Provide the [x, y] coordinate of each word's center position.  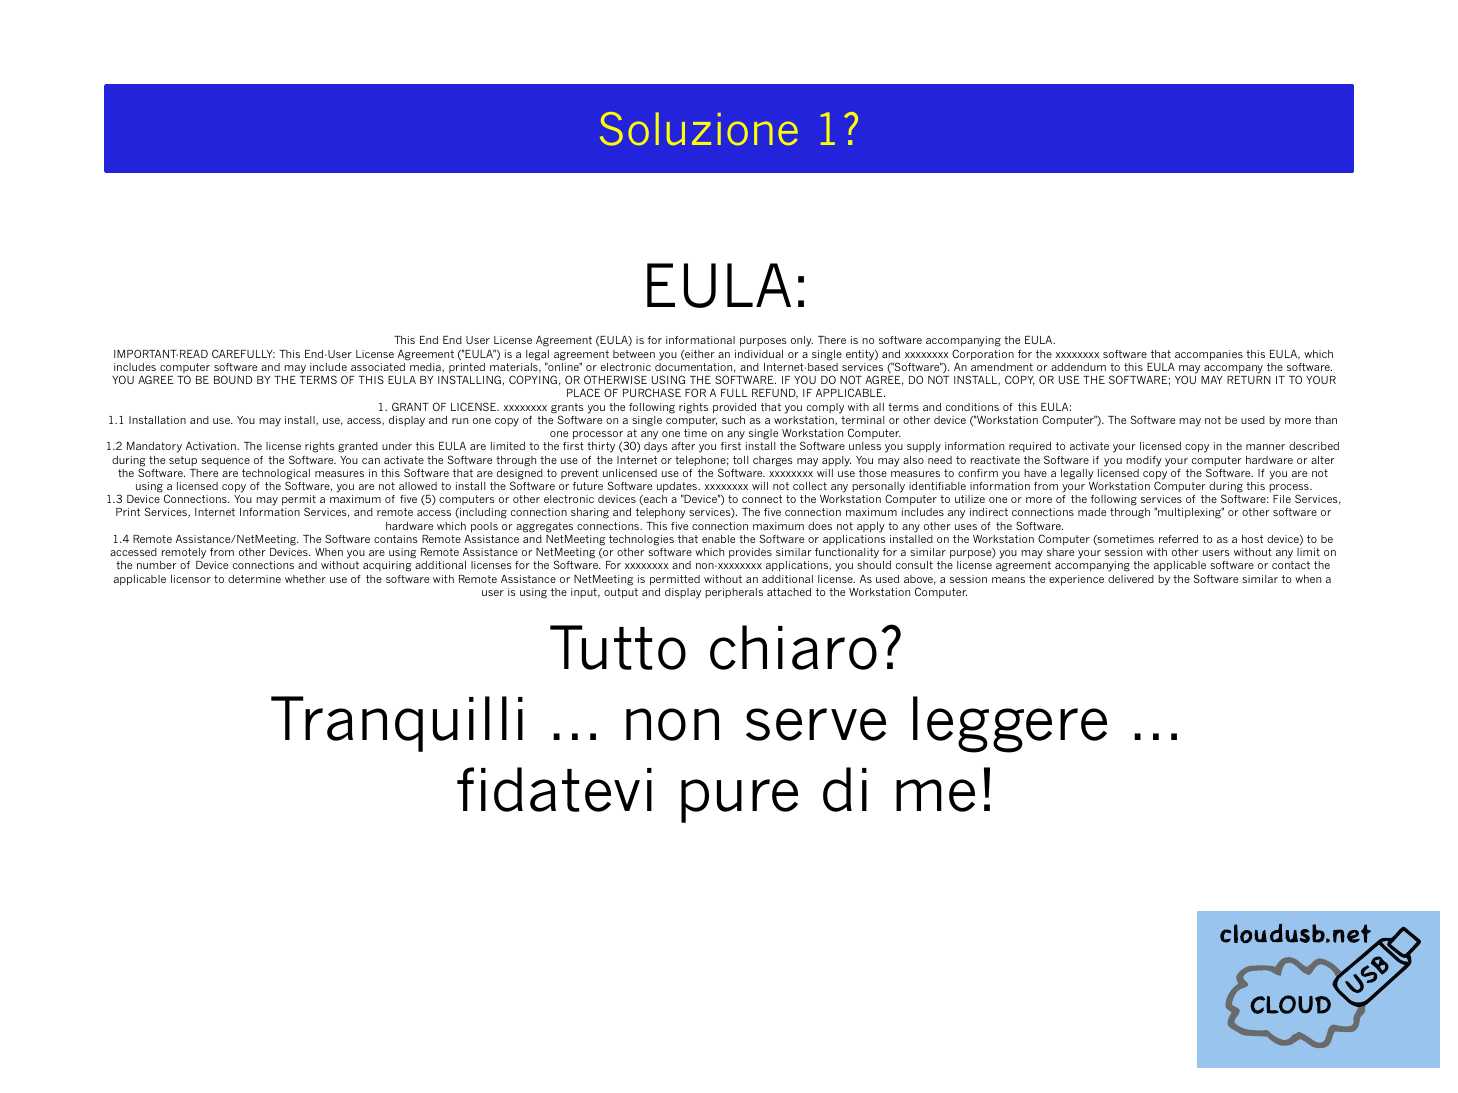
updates [678, 488]
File [1282, 499]
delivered [1131, 579]
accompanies [1209, 355]
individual [759, 354]
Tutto [618, 647]
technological [276, 475]
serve [816, 724]
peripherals [734, 593]
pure [739, 801]
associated [378, 367]
